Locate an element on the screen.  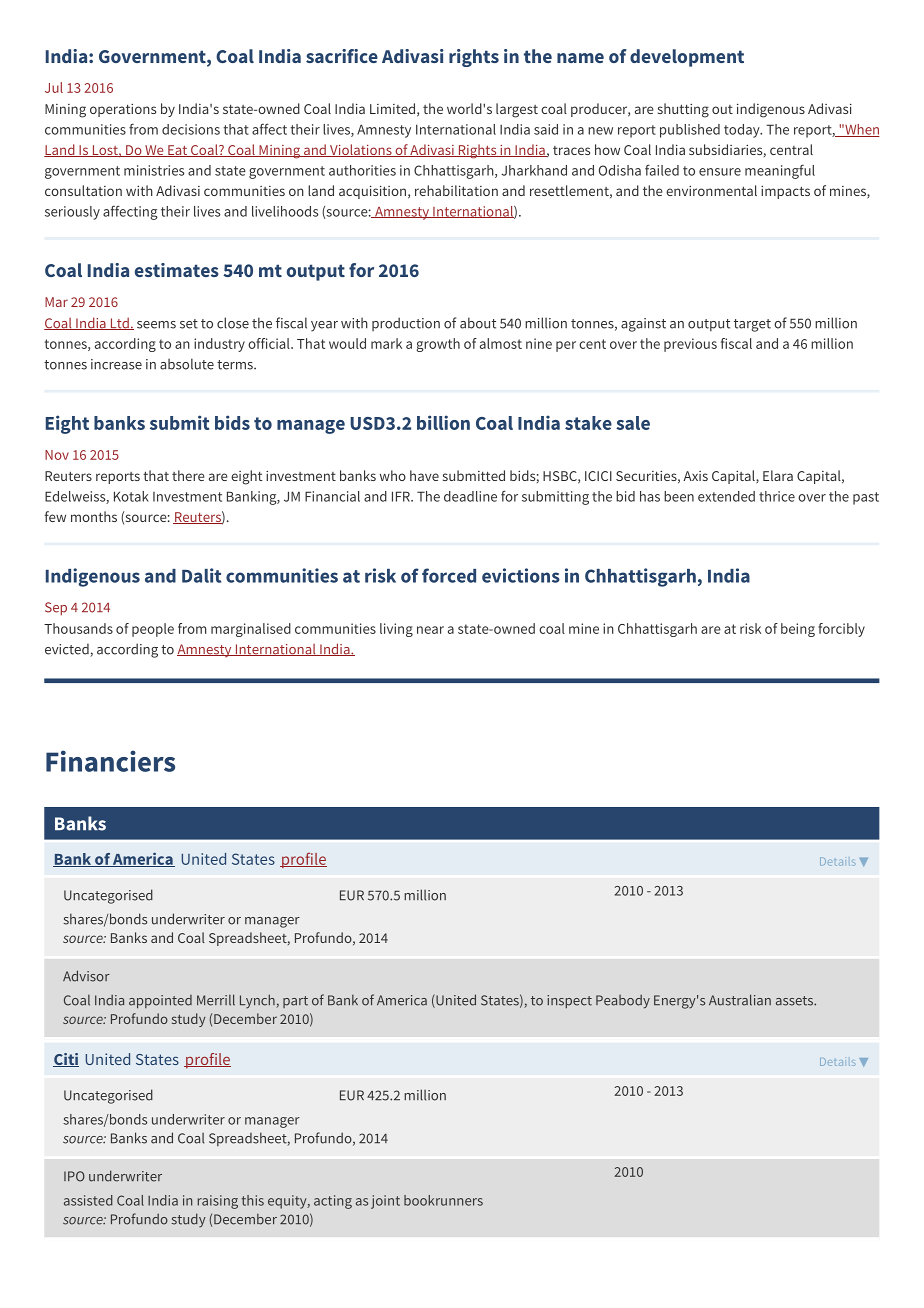
target is located at coordinates (752, 325).
